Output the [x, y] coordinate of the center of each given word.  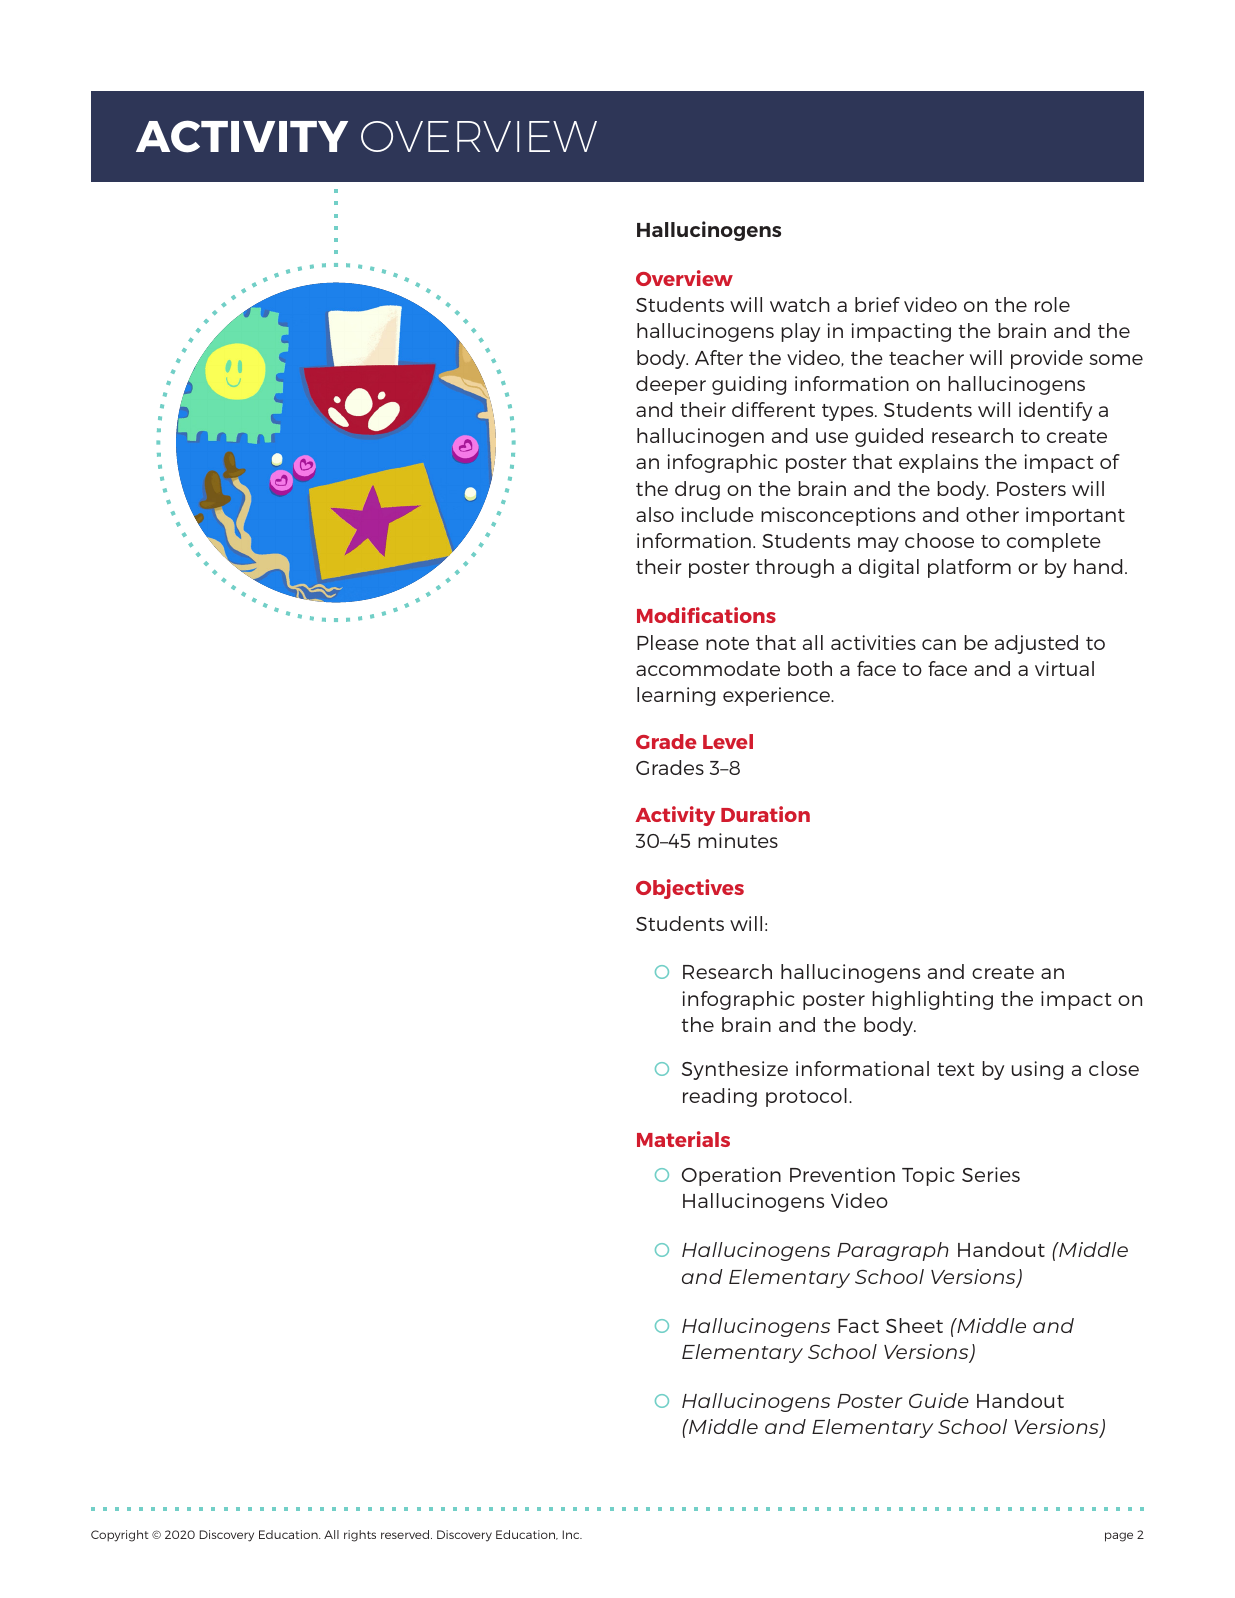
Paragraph [893, 1251]
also [655, 514]
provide [1047, 359]
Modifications [706, 615]
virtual [1064, 668]
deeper [671, 385]
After [719, 357]
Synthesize [735, 1070]
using [1037, 1070]
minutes [738, 840]
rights [360, 1536]
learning [676, 696]
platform [969, 568]
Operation [731, 1176]
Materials [683, 1139]
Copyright [120, 1536]
